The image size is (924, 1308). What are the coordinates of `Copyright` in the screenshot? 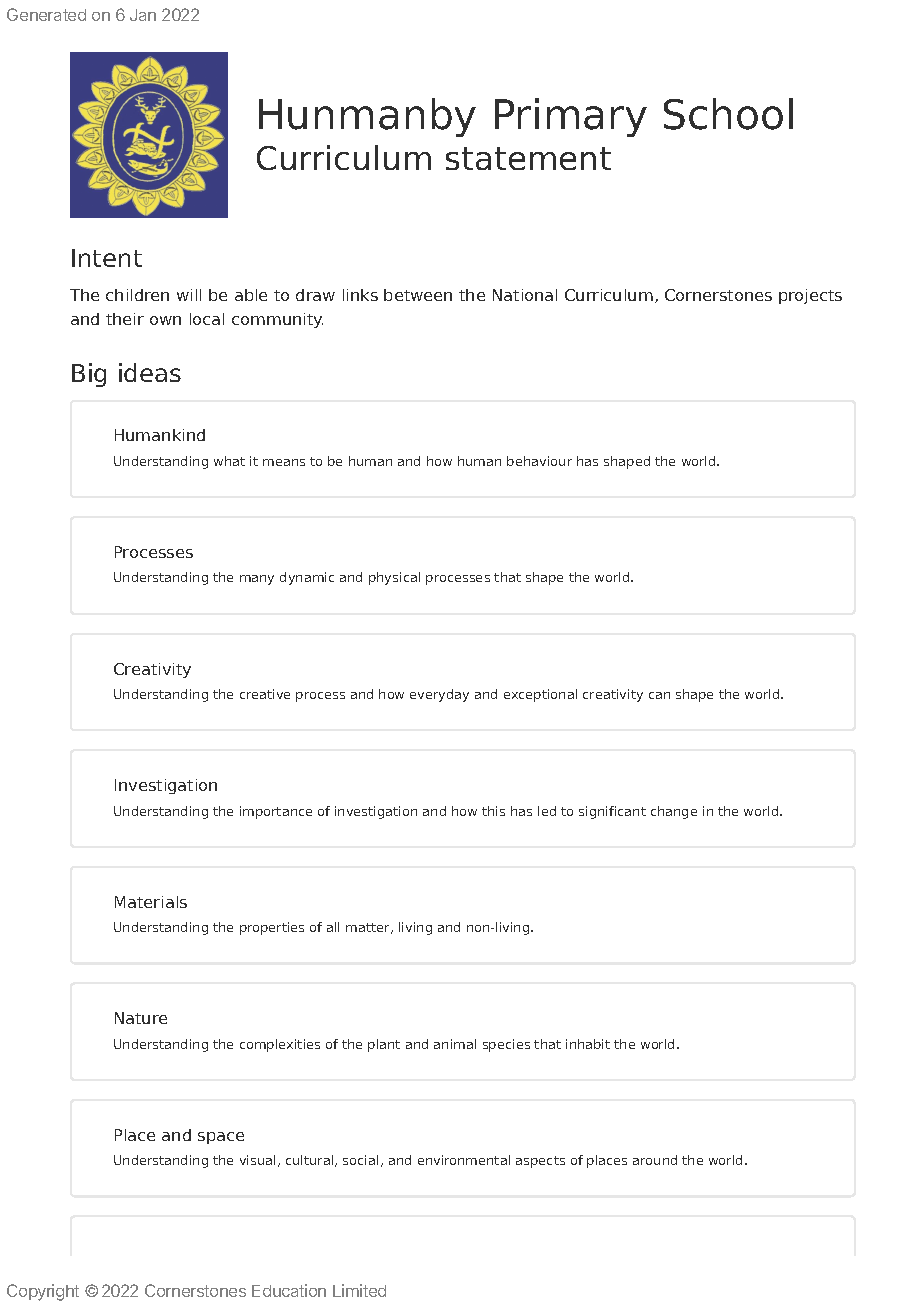 It's located at (43, 1292).
